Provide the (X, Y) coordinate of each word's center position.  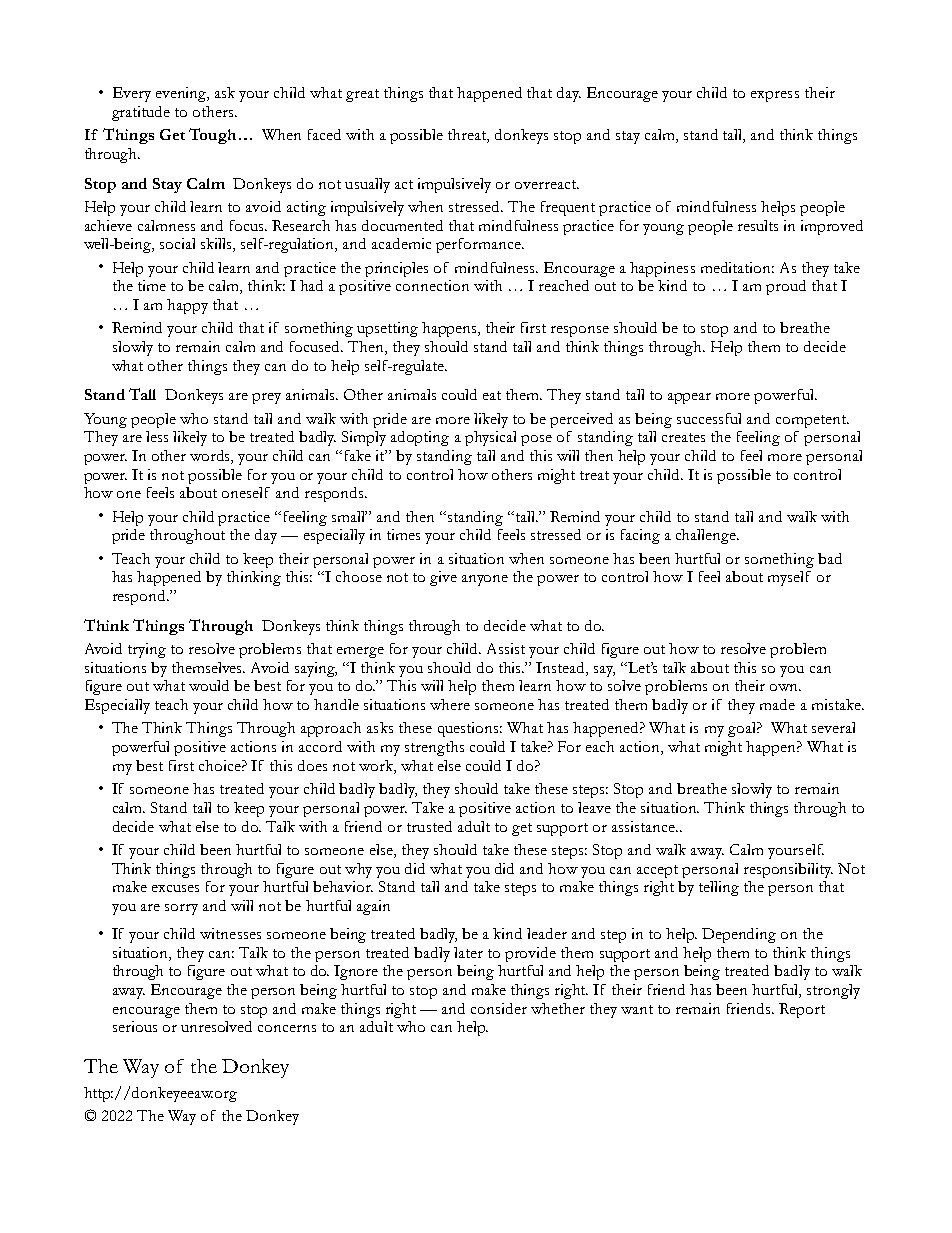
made (777, 704)
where (450, 704)
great (362, 95)
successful (709, 418)
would (209, 685)
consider (499, 1008)
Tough (212, 136)
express (775, 96)
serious (135, 1026)
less (157, 436)
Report (802, 1010)
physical (490, 438)
